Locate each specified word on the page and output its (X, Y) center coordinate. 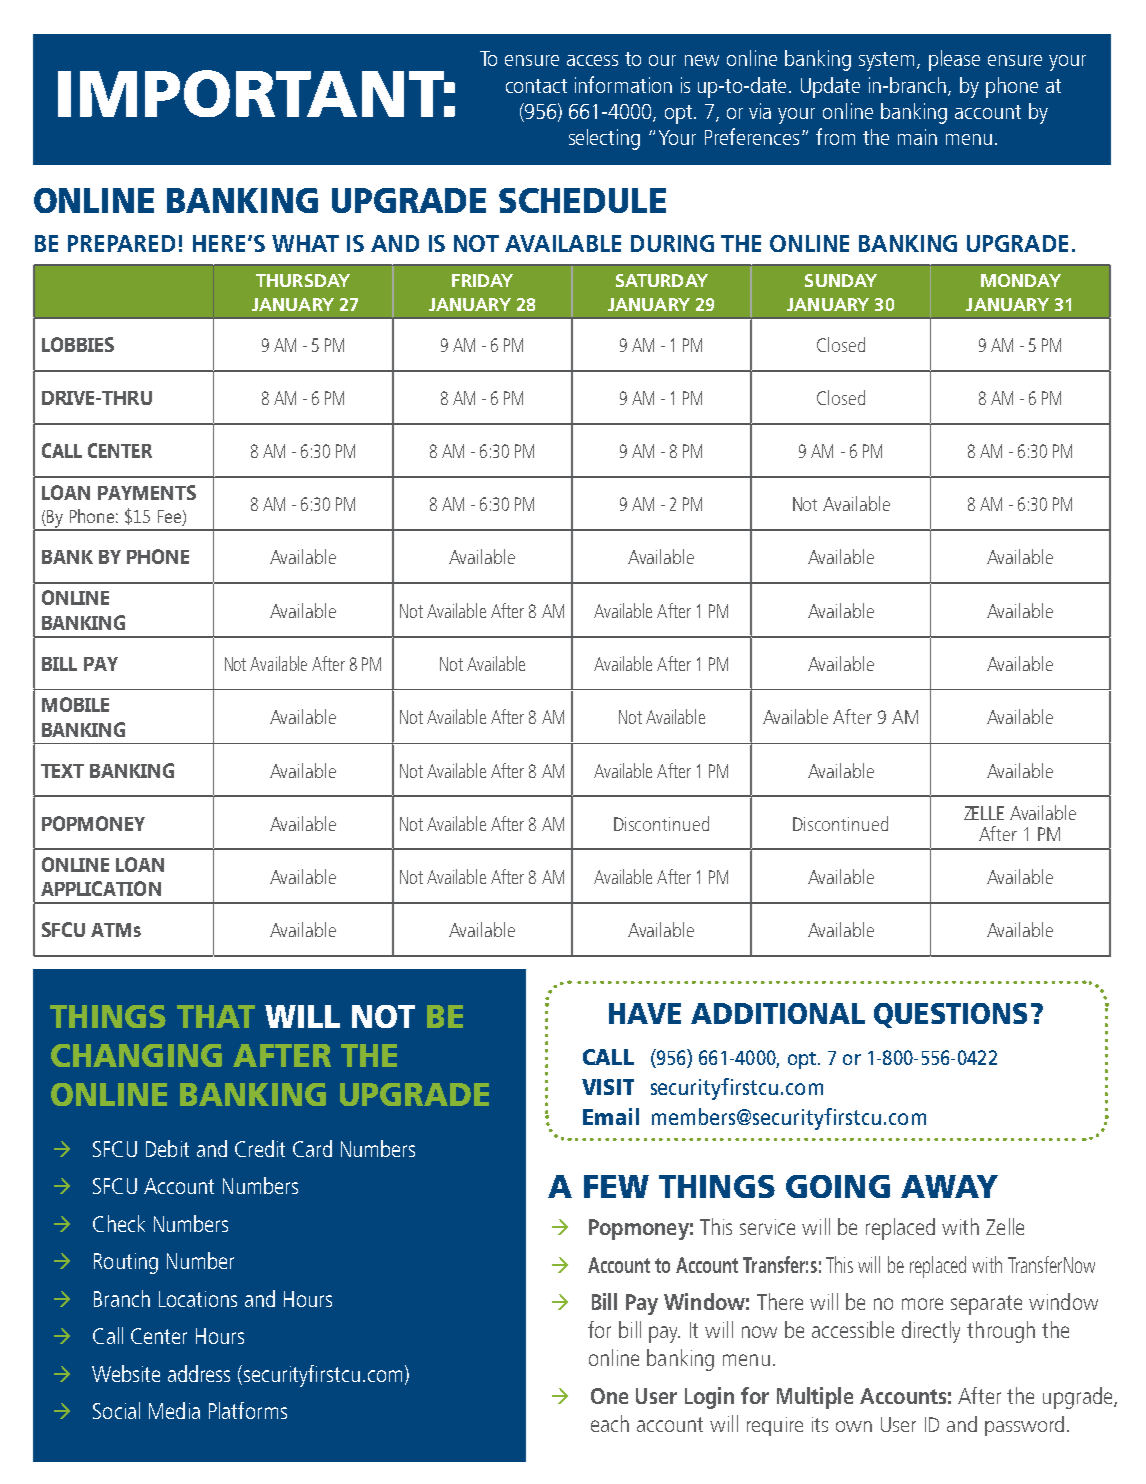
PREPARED (121, 243)
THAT (216, 1016)
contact (536, 86)
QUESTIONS (950, 1015)
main (917, 137)
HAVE (645, 1013)
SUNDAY (841, 280)
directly (931, 1332)
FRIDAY (482, 280)
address (199, 1373)
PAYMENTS (147, 492)
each (610, 1423)
